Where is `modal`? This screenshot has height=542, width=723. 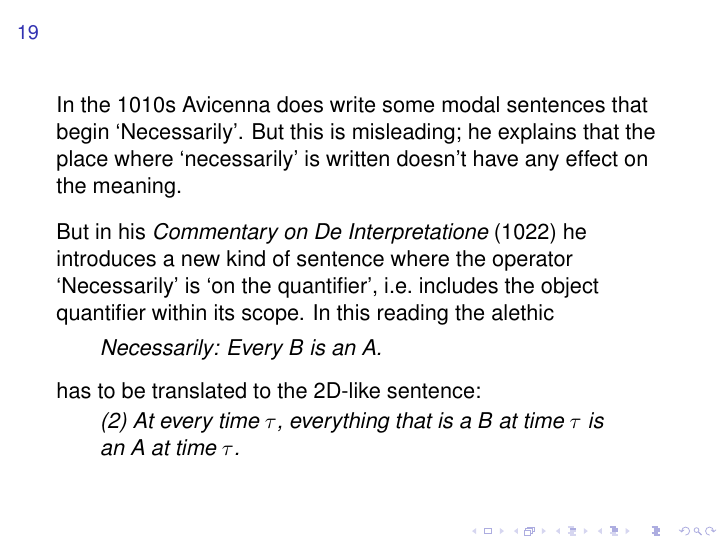
modal is located at coordinates (470, 104).
